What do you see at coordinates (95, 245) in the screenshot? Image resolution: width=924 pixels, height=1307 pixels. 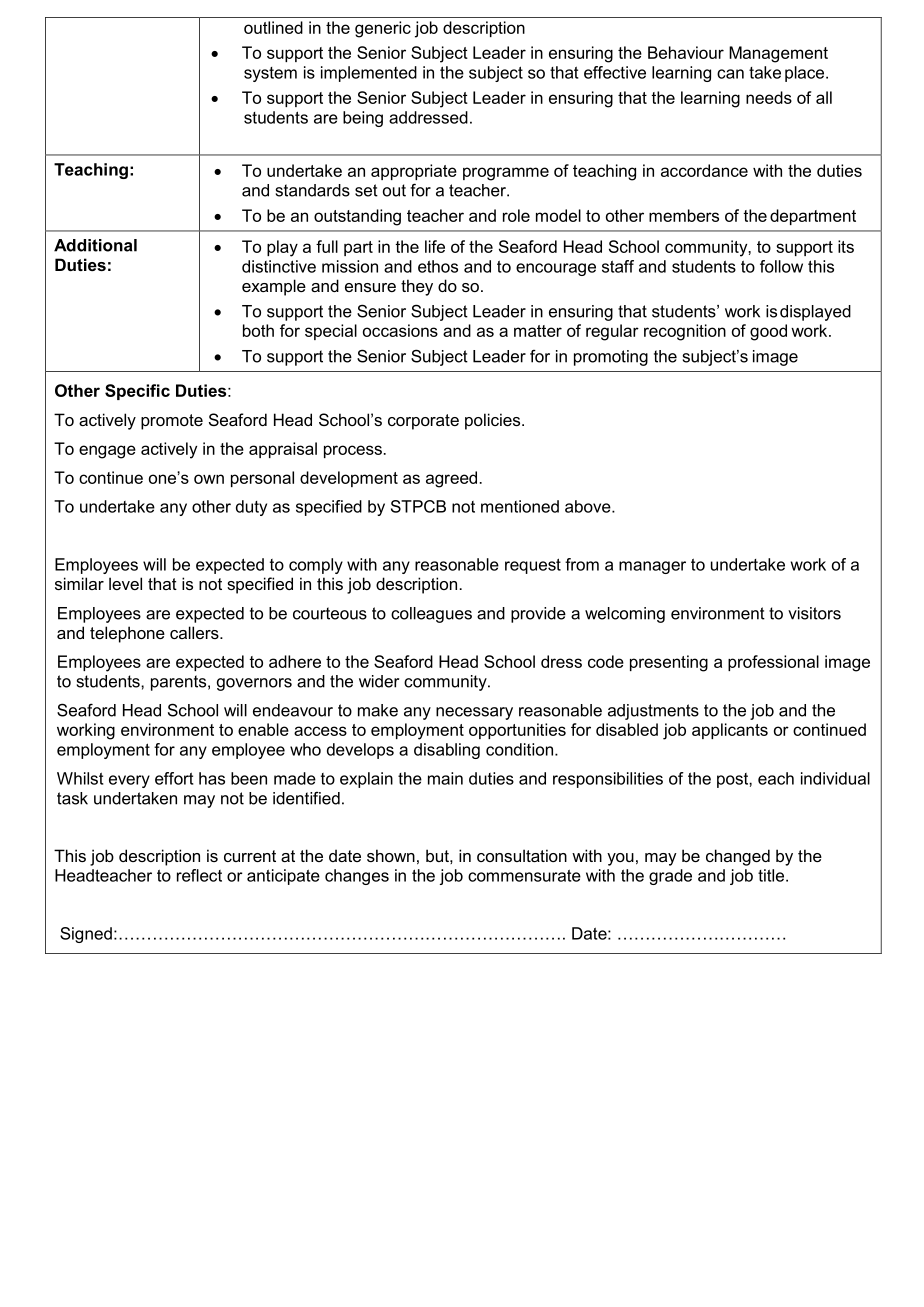 I see `Additional` at bounding box center [95, 245].
